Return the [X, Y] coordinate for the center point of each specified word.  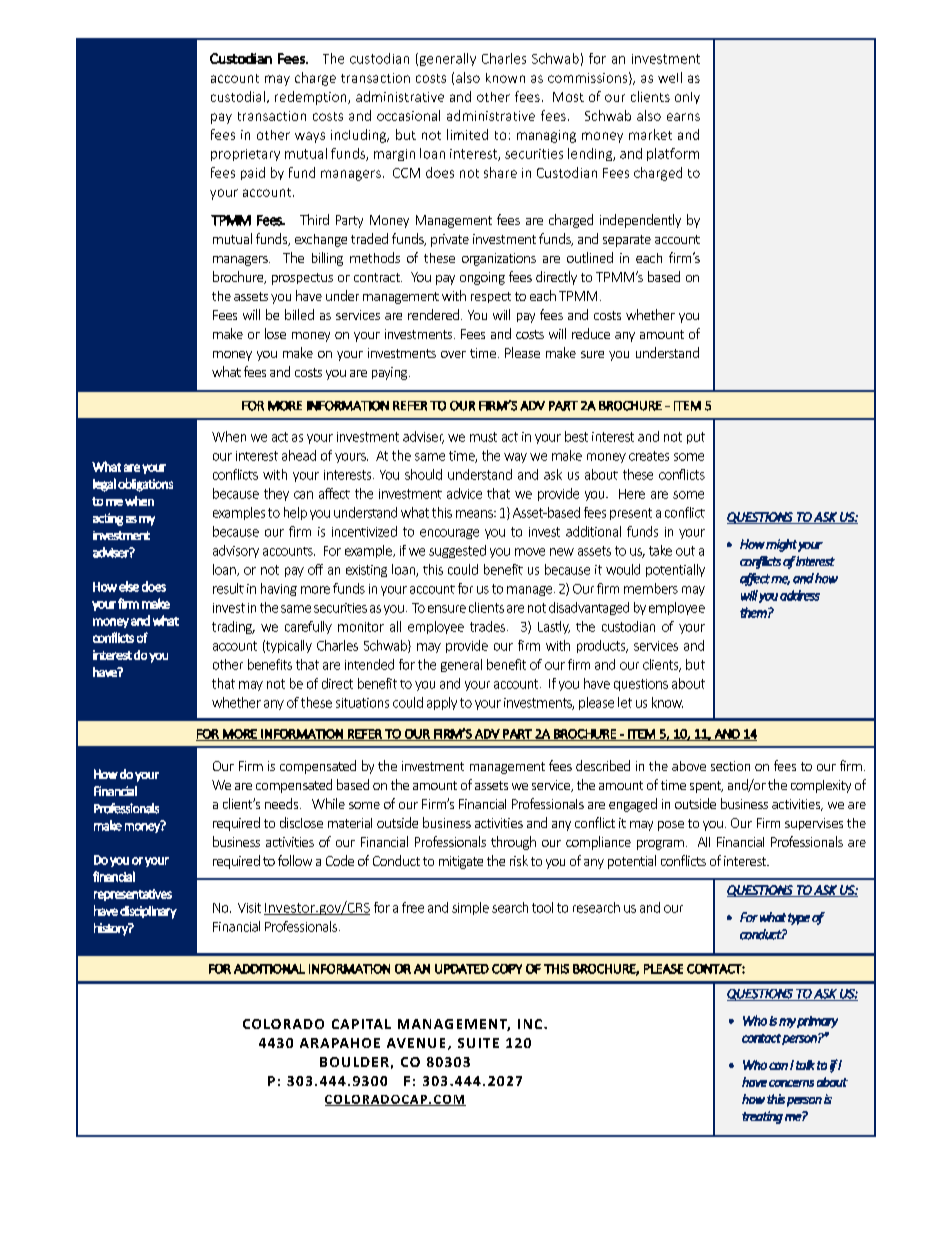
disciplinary [148, 912]
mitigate [461, 862]
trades [489, 626]
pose [671, 826]
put [696, 438]
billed [299, 314]
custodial [238, 96]
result [228, 588]
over [453, 354]
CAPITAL [361, 1024]
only [687, 98]
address [800, 595]
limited [467, 134]
